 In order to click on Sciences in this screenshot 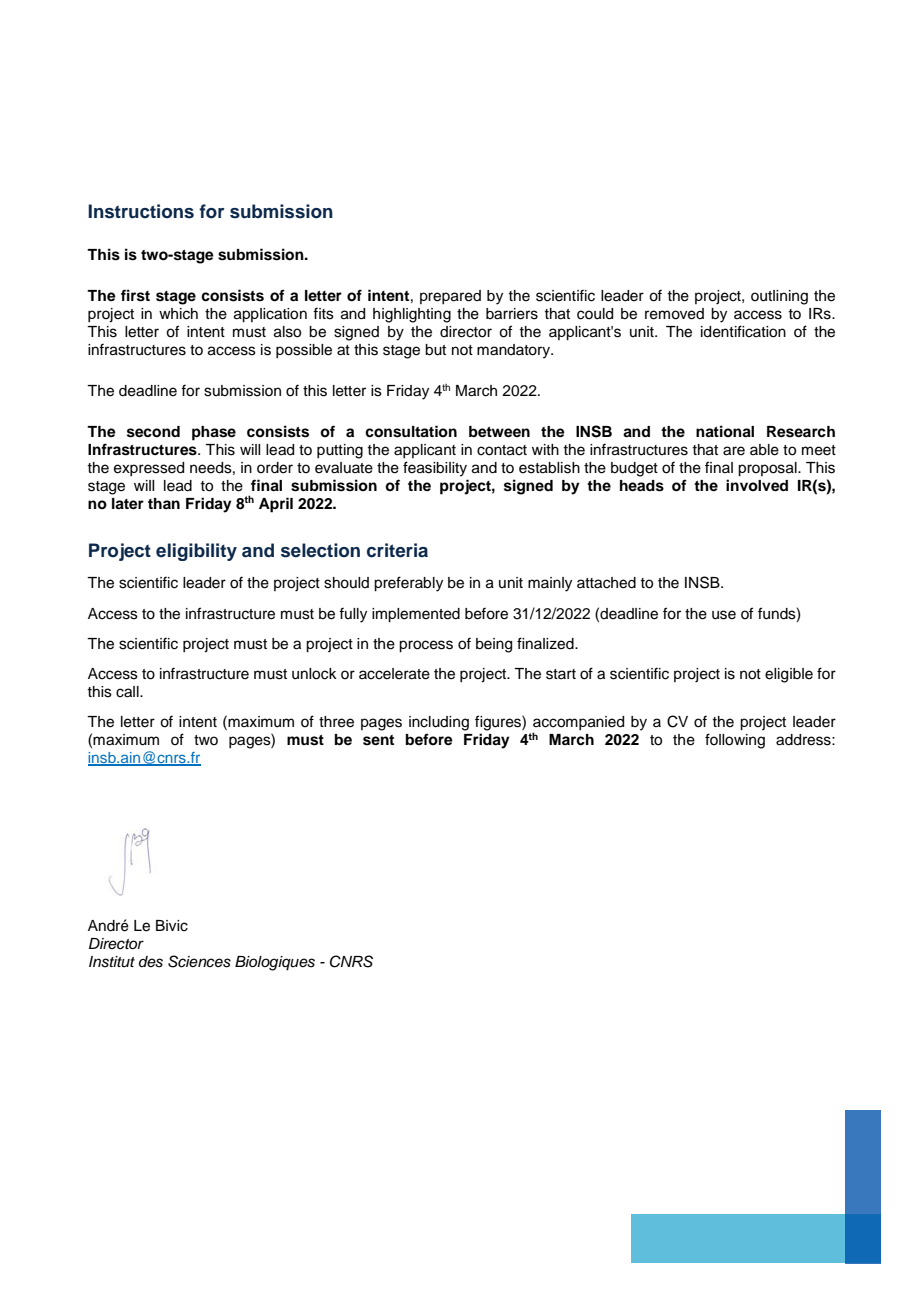, I will do `click(199, 961)`.
